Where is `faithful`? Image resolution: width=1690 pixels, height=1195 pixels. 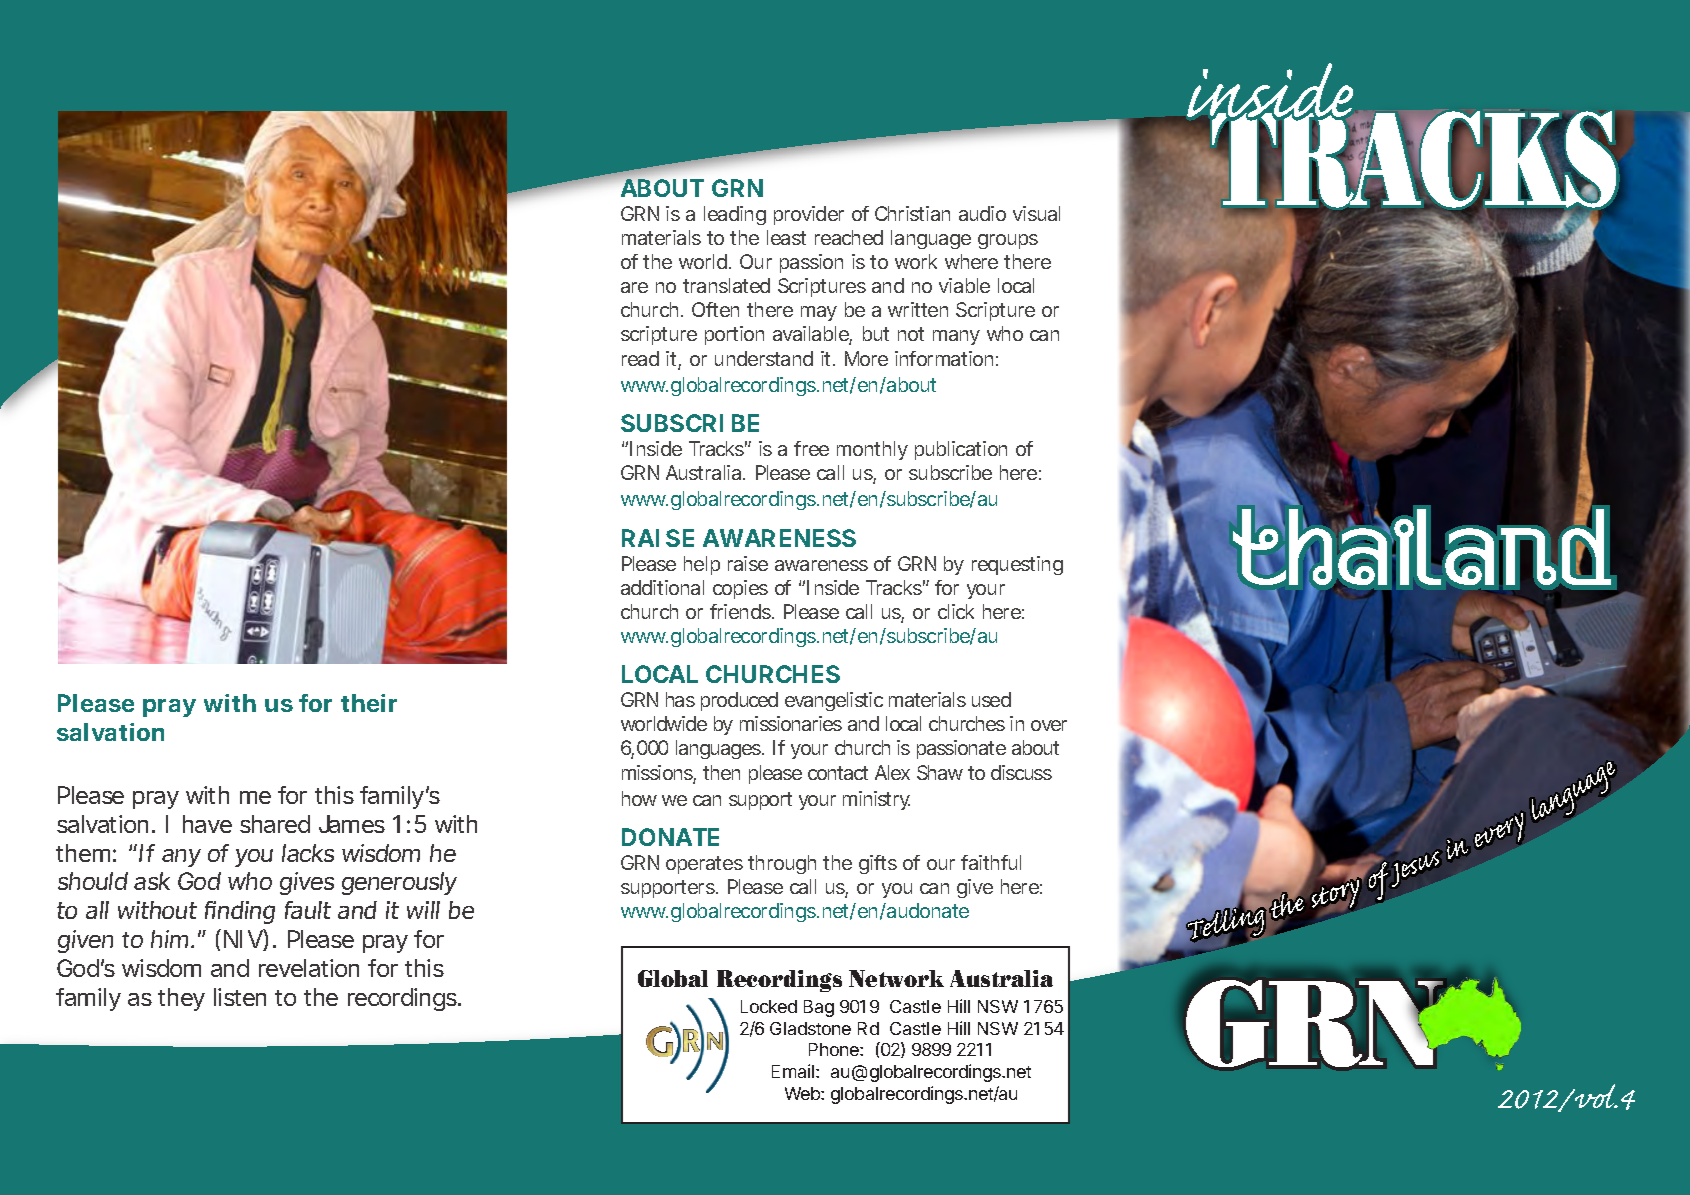 faithful is located at coordinates (991, 862).
